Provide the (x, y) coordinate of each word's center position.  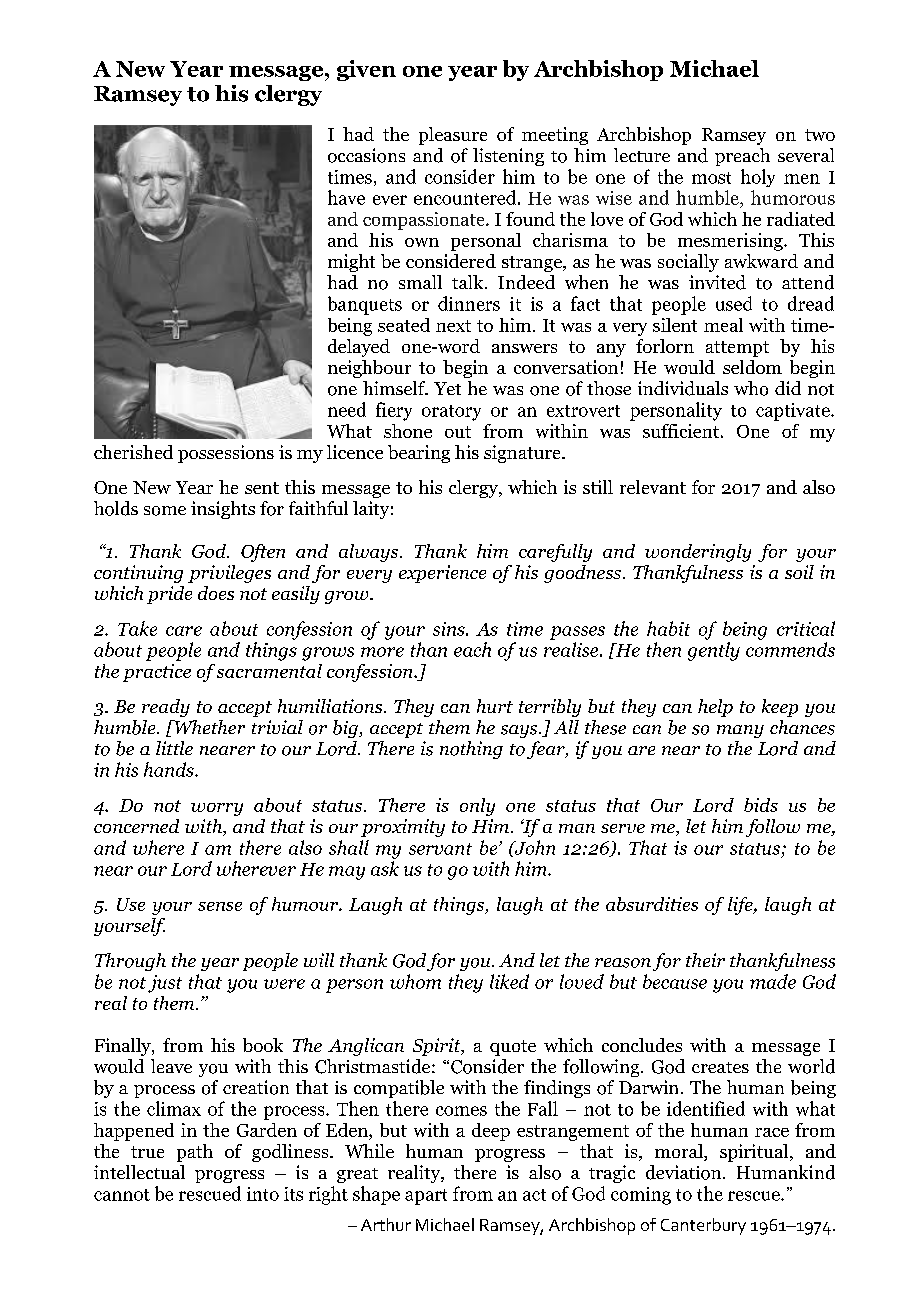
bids (761, 805)
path (195, 1153)
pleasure (453, 136)
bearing (419, 454)
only (477, 807)
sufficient (681, 431)
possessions (226, 454)
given (366, 70)
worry (217, 809)
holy (758, 178)
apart (426, 1197)
